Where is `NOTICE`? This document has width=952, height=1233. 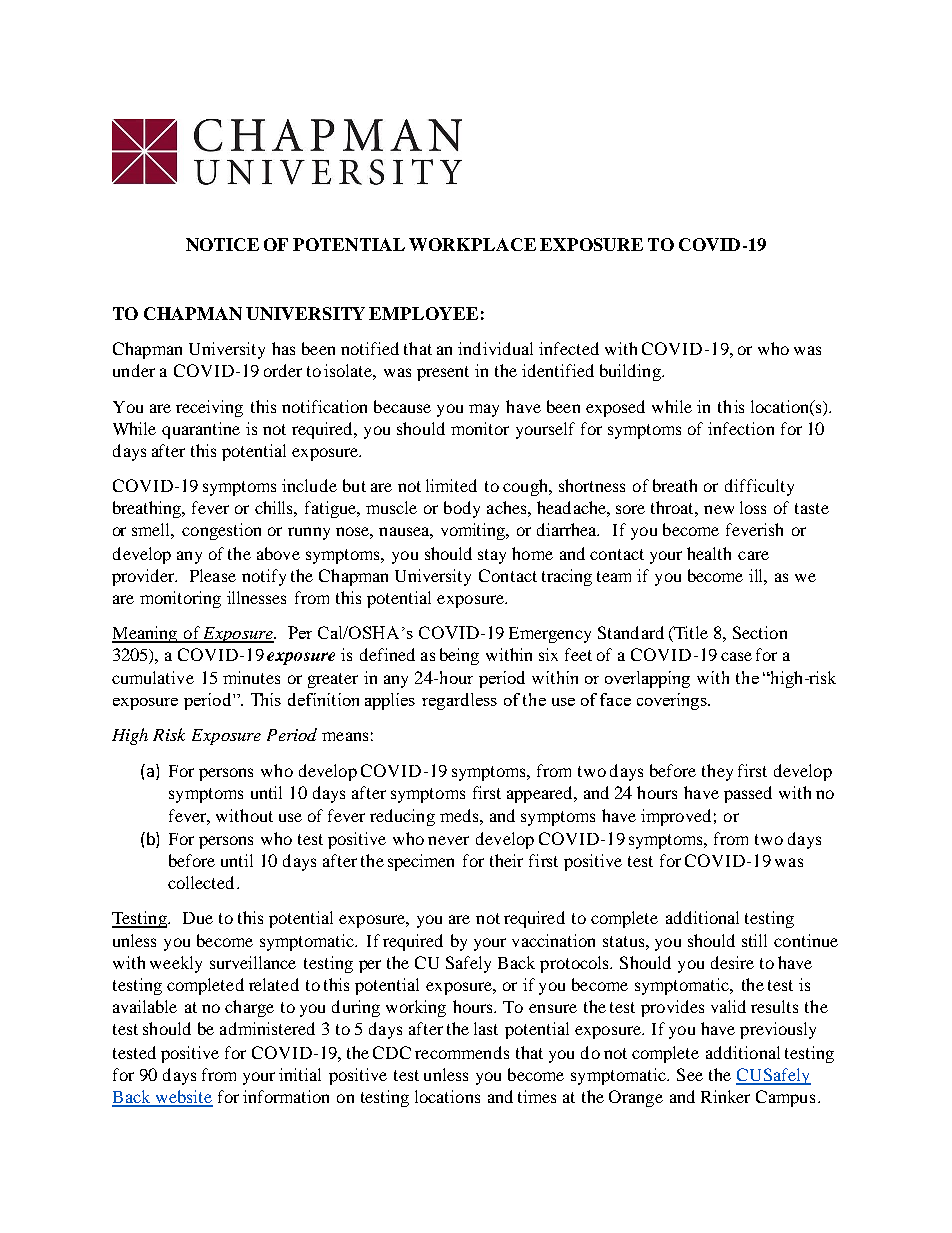
NOTICE is located at coordinates (222, 244).
